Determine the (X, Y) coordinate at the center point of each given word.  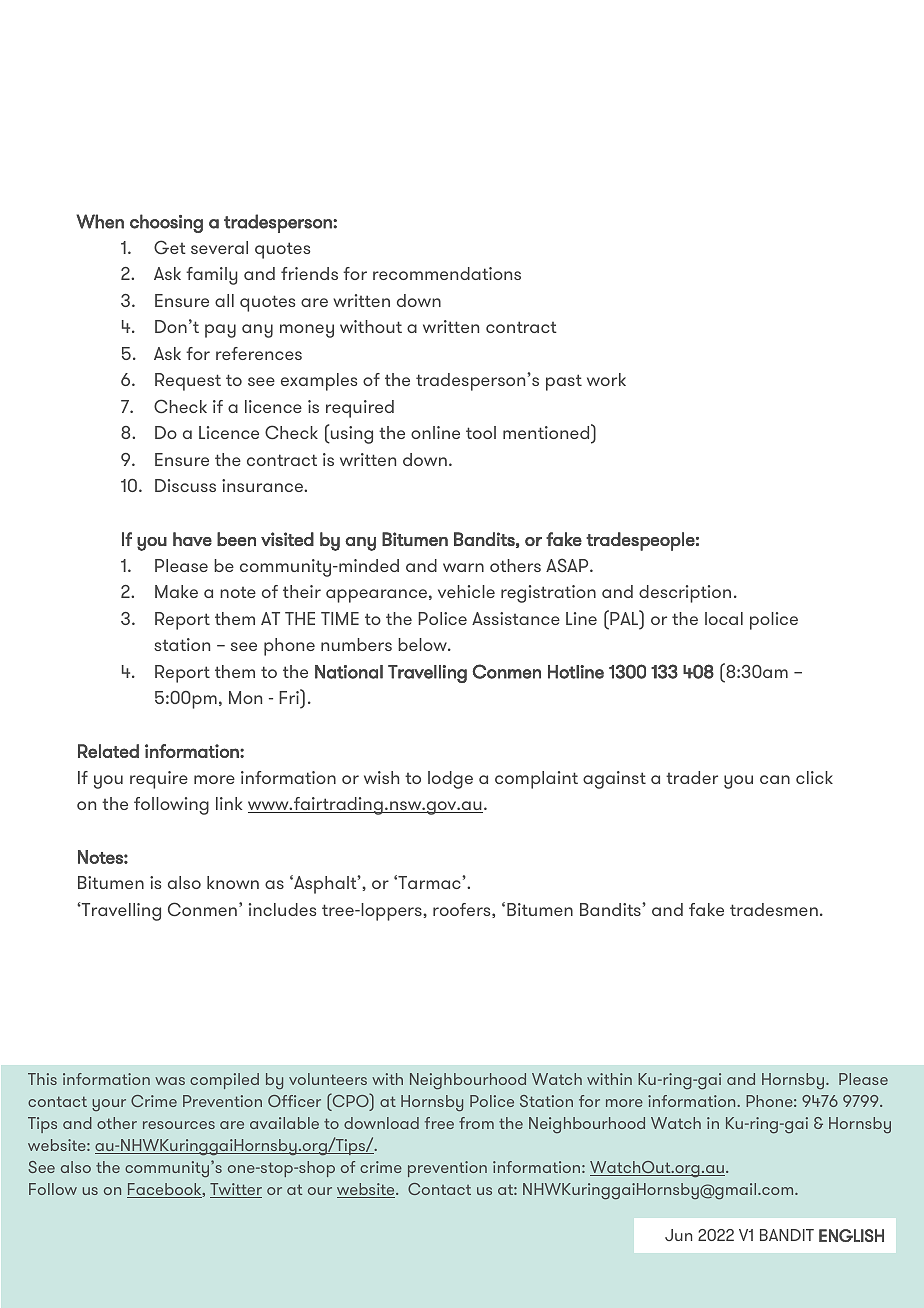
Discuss (185, 485)
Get (170, 247)
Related (108, 751)
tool (481, 432)
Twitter (236, 1190)
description (685, 594)
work (606, 379)
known (233, 882)
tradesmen (774, 909)
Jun (678, 1235)
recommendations (447, 273)
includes (282, 909)
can (775, 779)
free (439, 1123)
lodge (450, 780)
